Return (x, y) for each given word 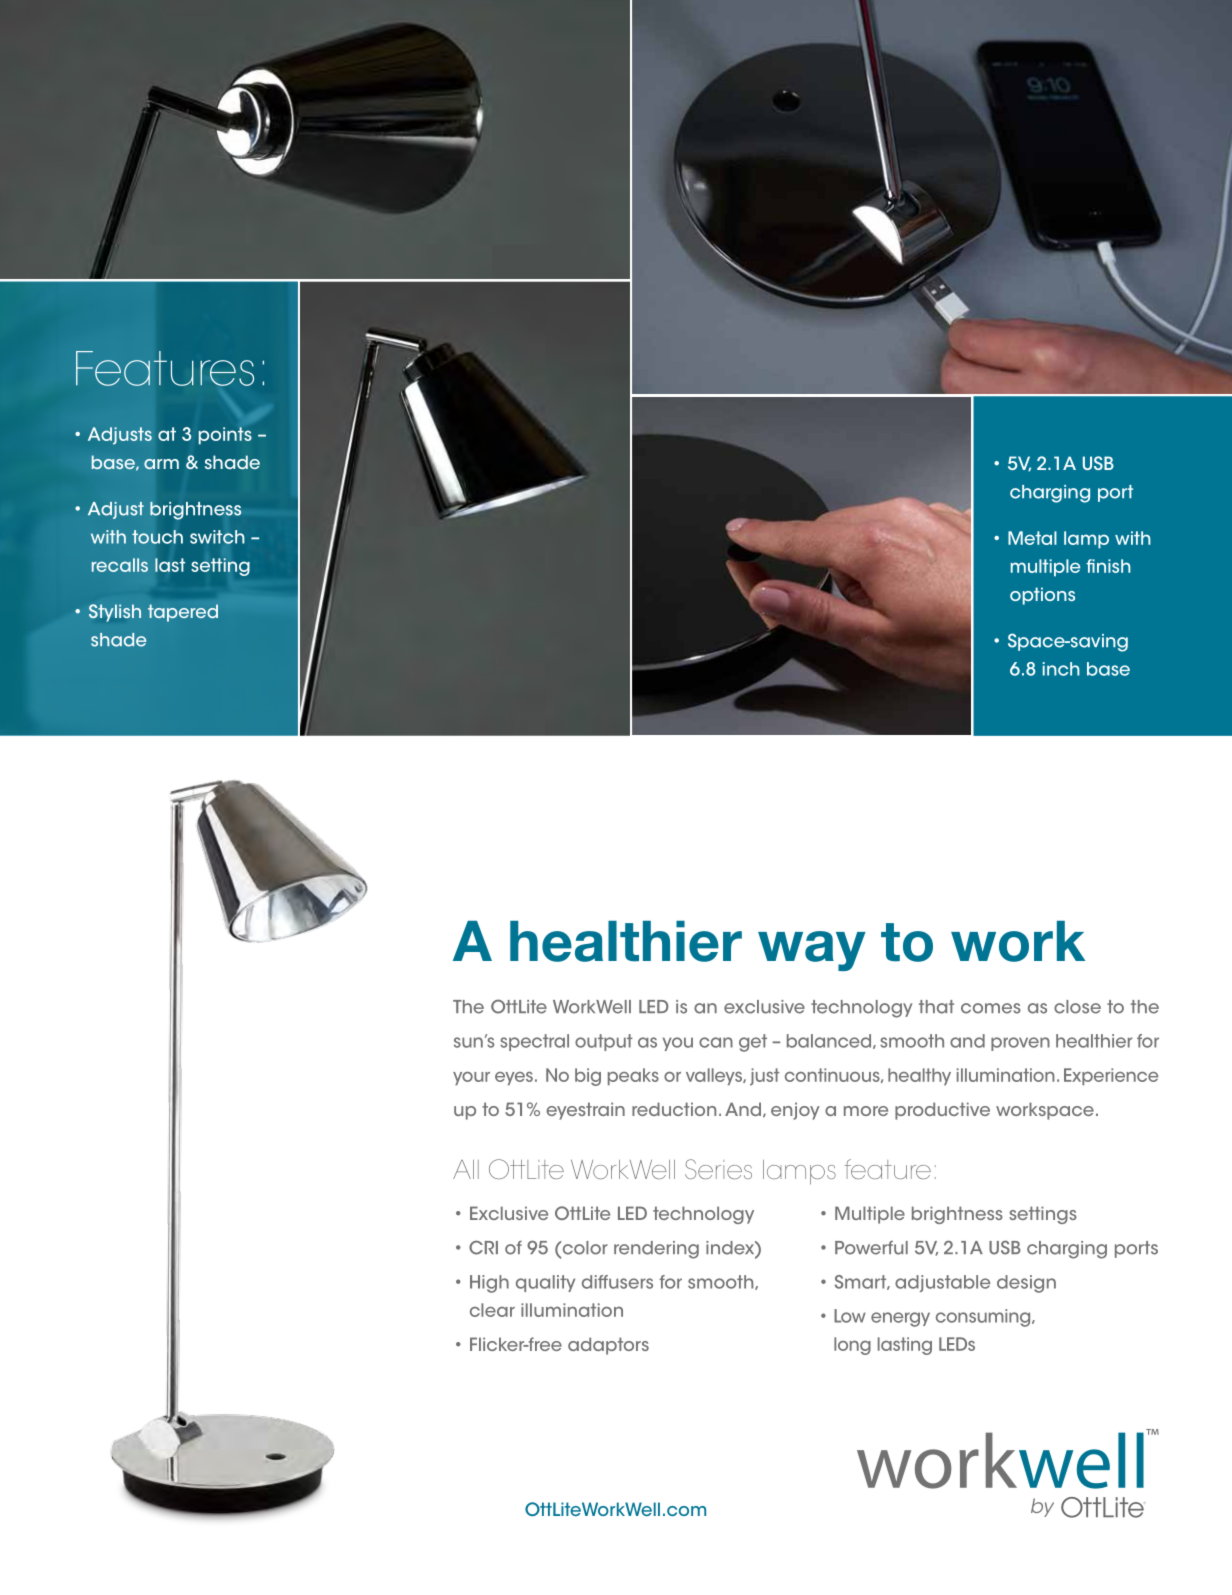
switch (217, 537)
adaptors (608, 1346)
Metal (1032, 538)
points (225, 436)
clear (492, 1310)
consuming (984, 1318)
